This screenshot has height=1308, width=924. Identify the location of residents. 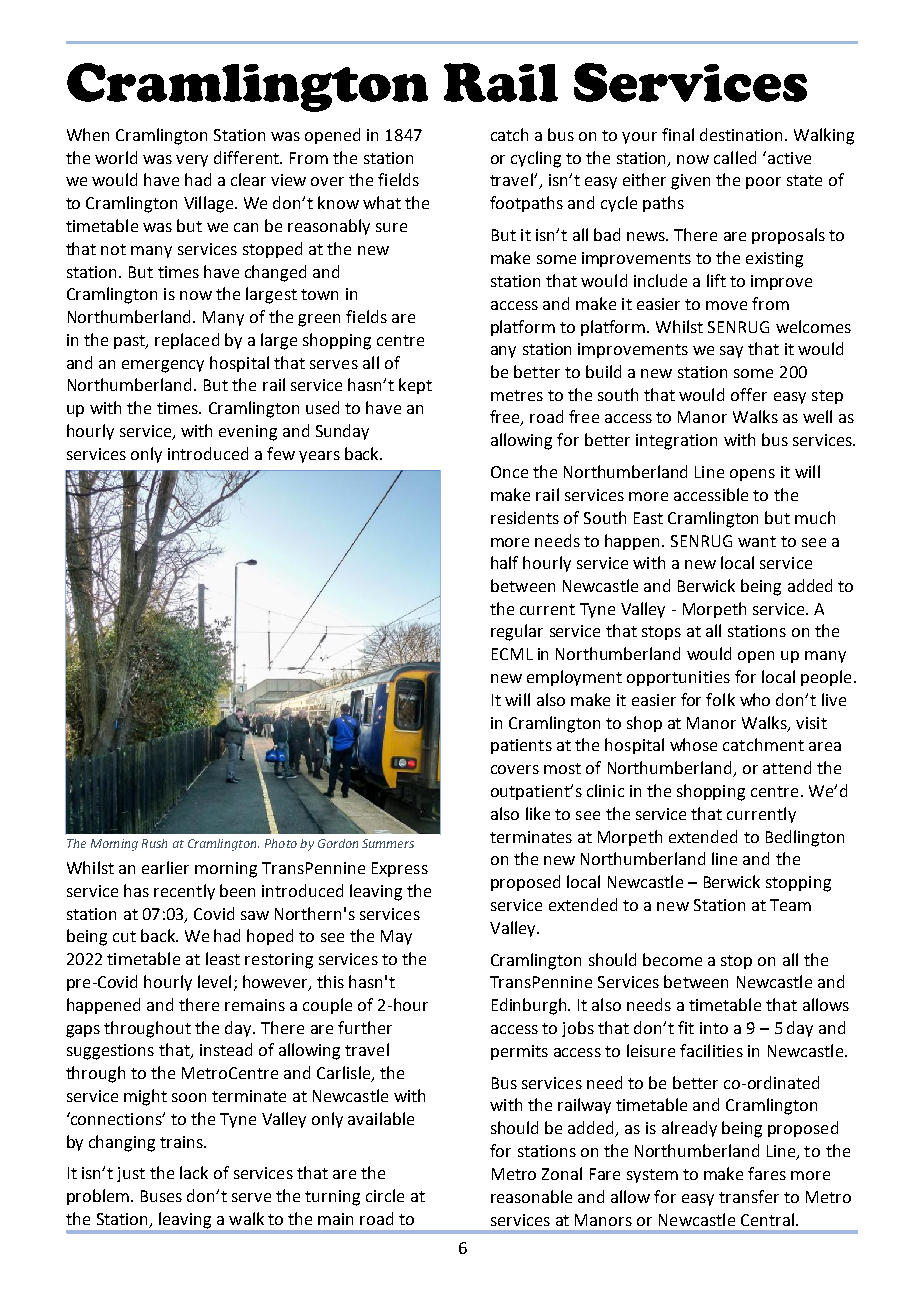
(525, 517).
